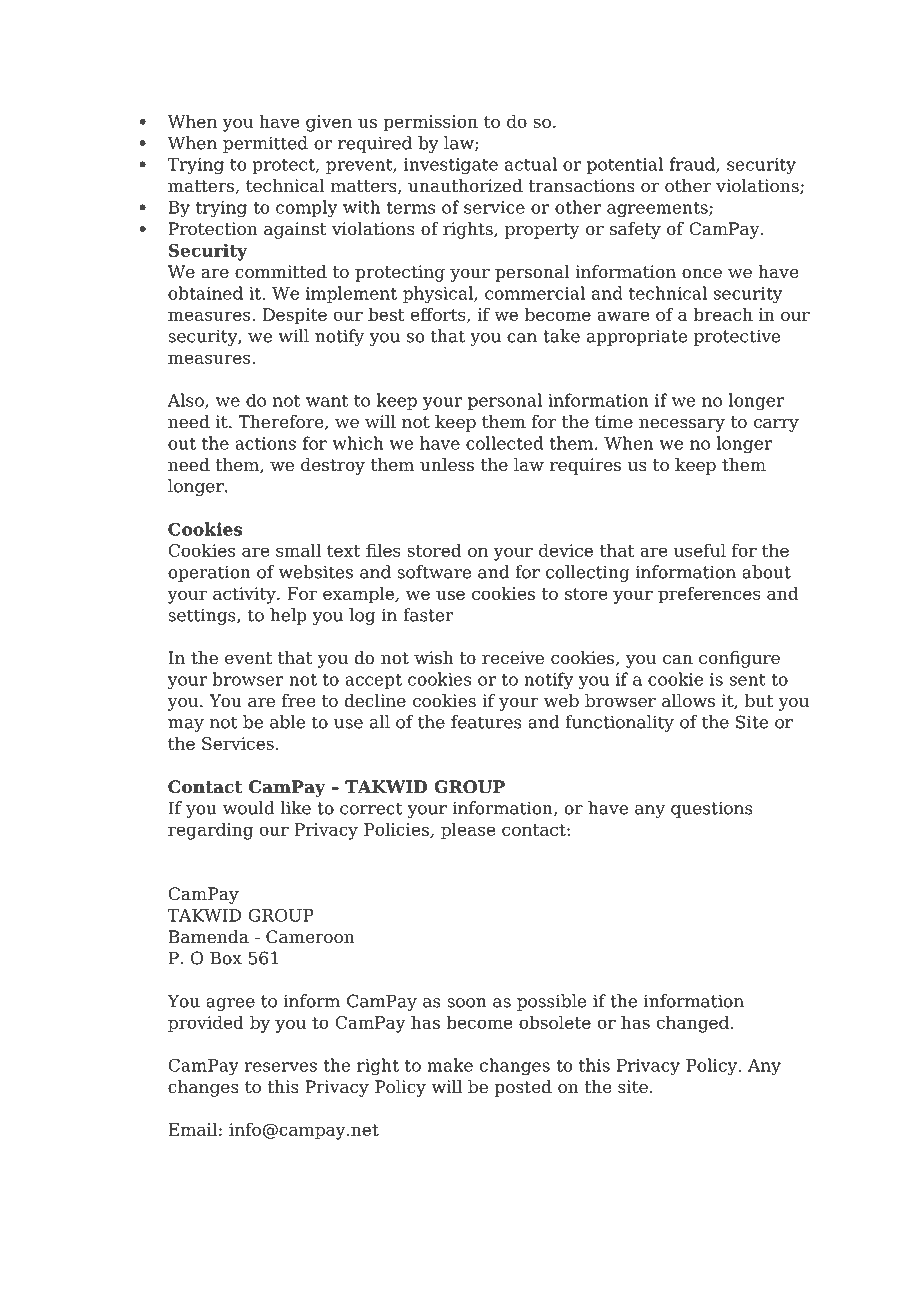 This screenshot has height=1308, width=924. I want to click on permitted, so click(265, 144).
